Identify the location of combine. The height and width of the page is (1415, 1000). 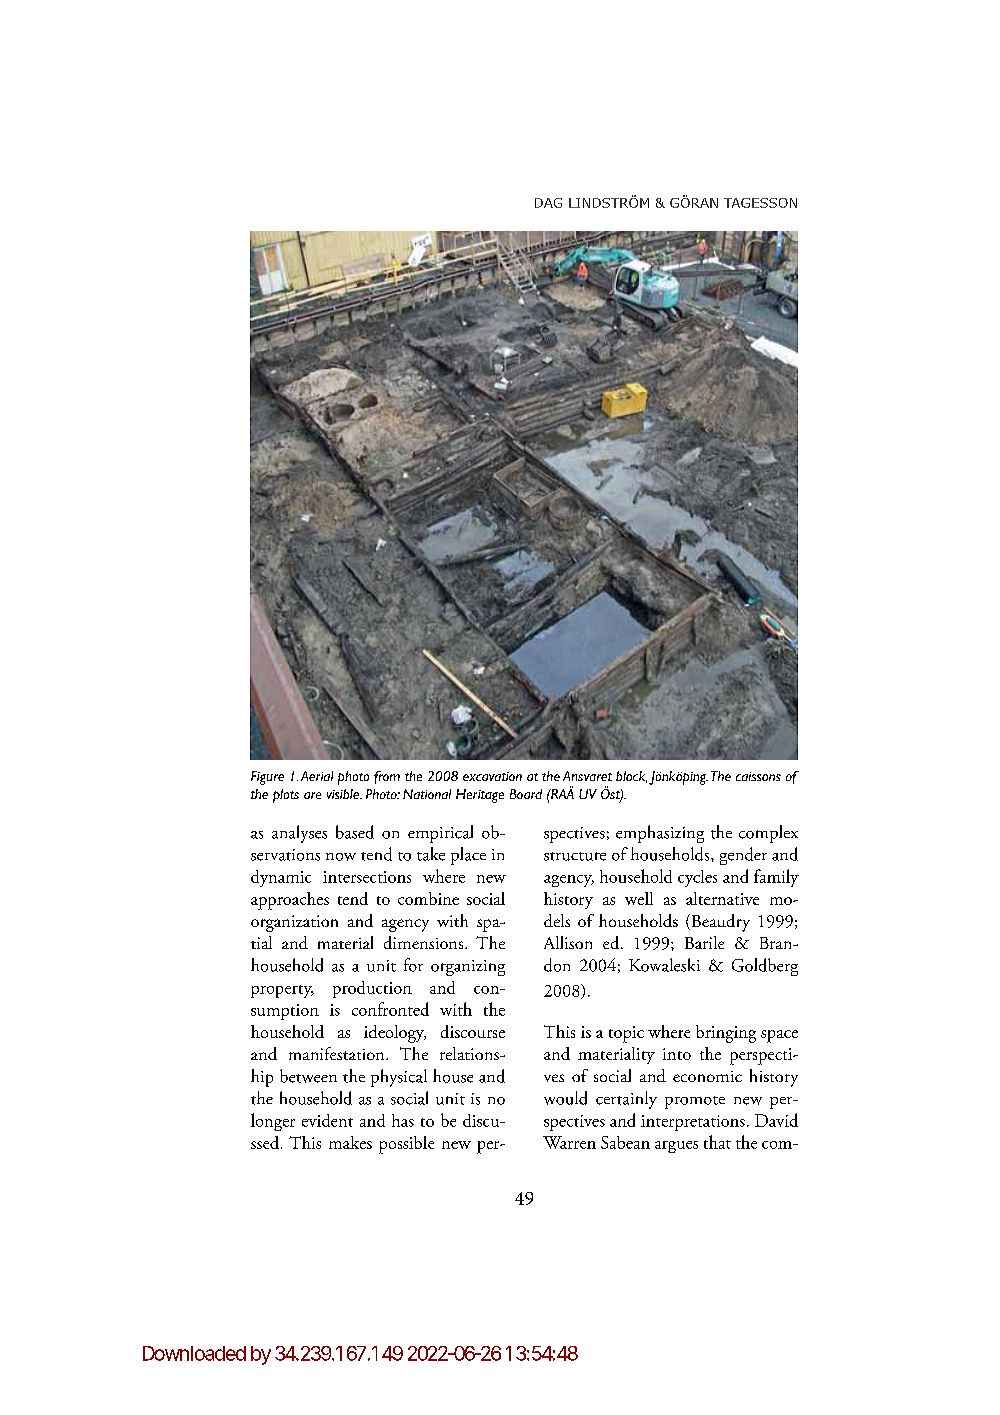
(428, 898).
